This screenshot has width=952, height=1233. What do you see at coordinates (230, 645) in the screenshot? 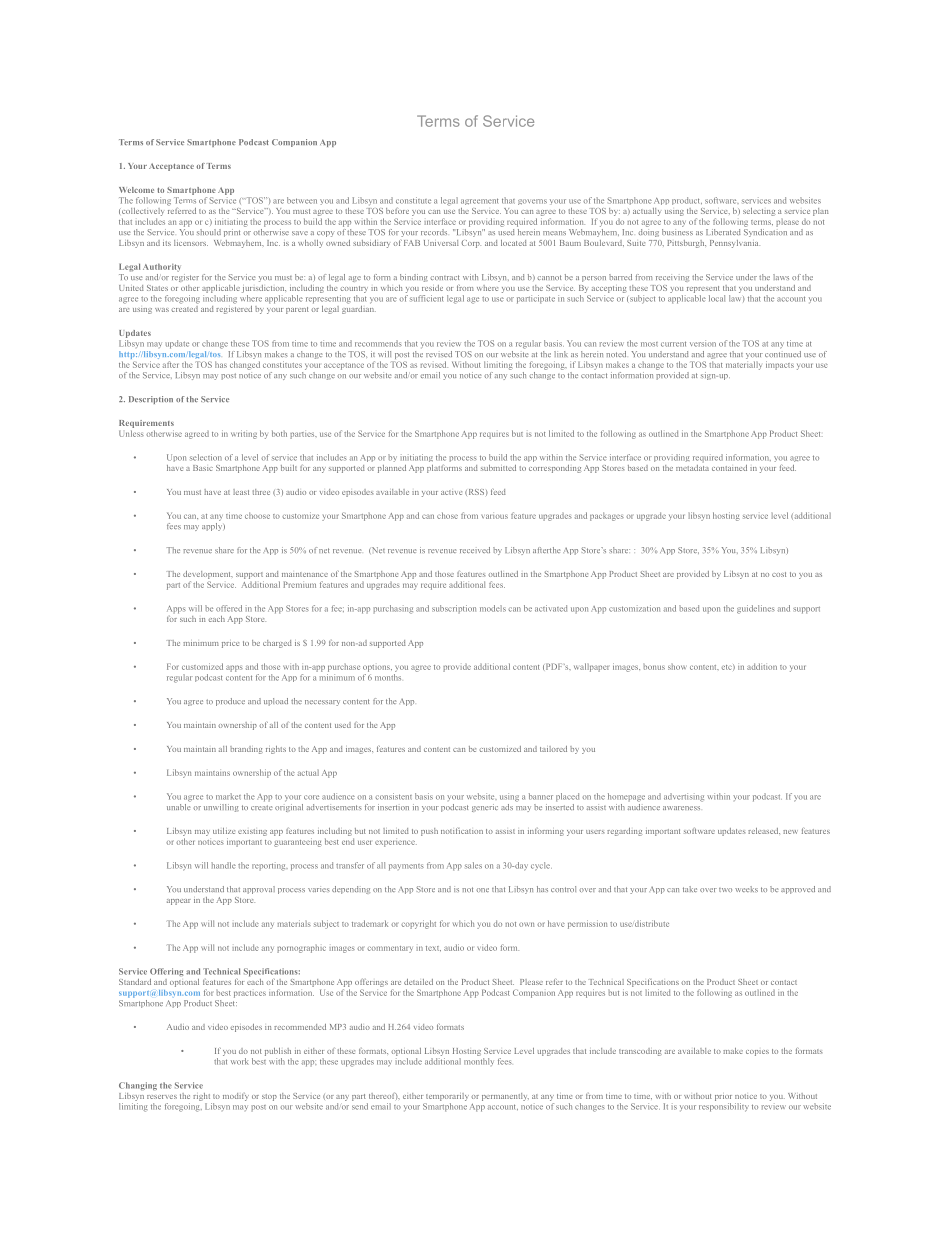
I see `price` at bounding box center [230, 645].
